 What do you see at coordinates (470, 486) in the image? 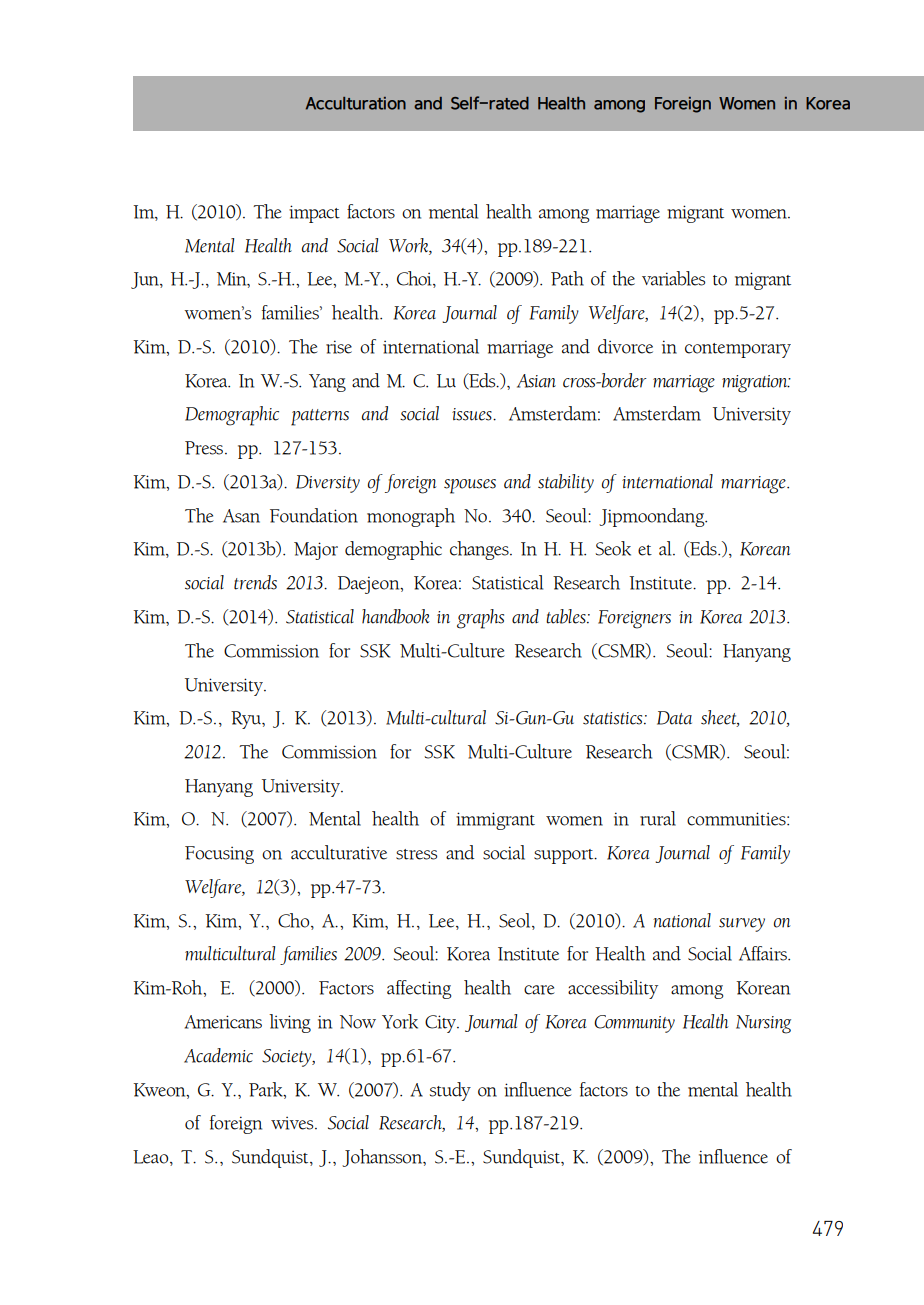
I see `spouses` at bounding box center [470, 486].
